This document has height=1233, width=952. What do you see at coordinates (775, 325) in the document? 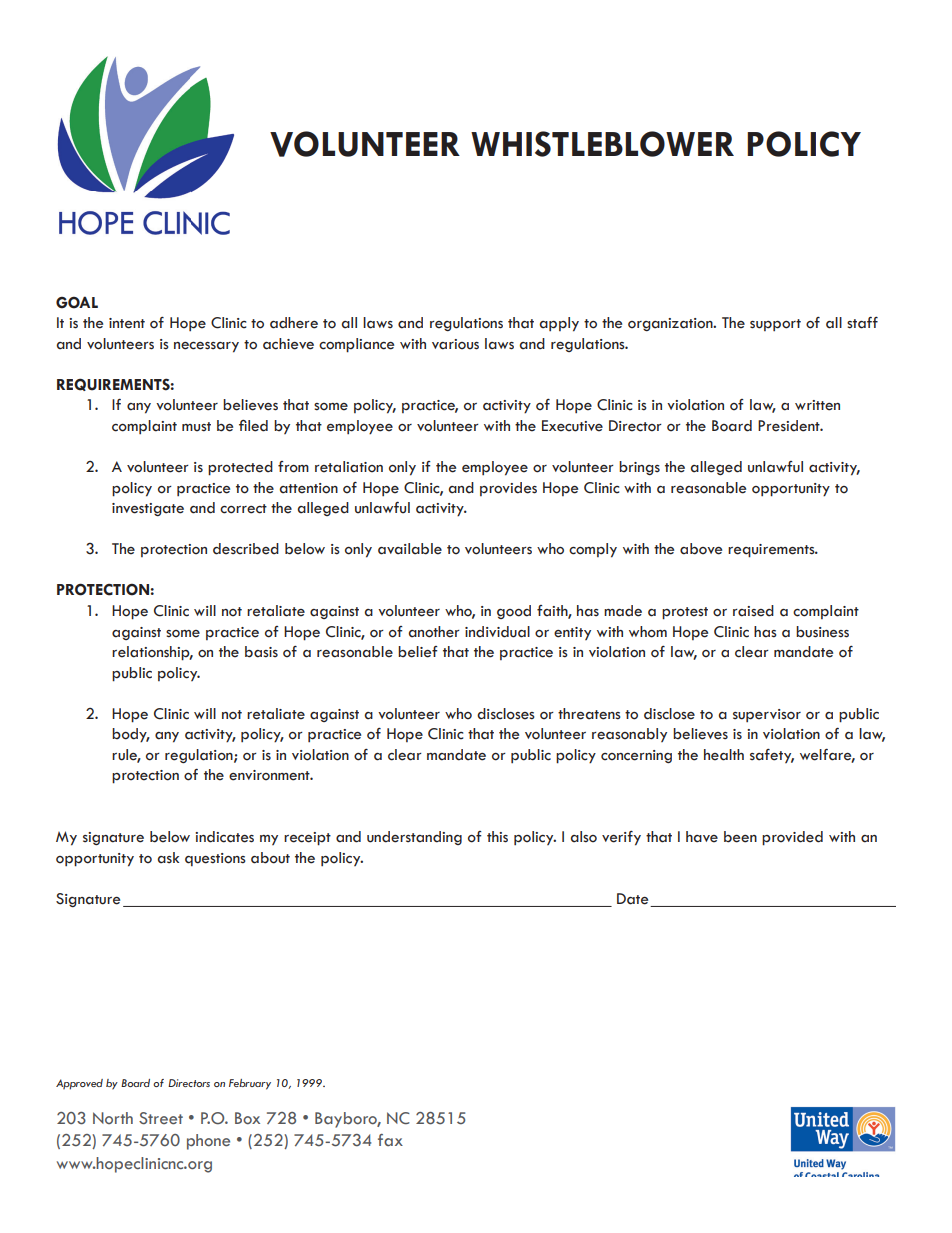
I see `support` at bounding box center [775, 325].
